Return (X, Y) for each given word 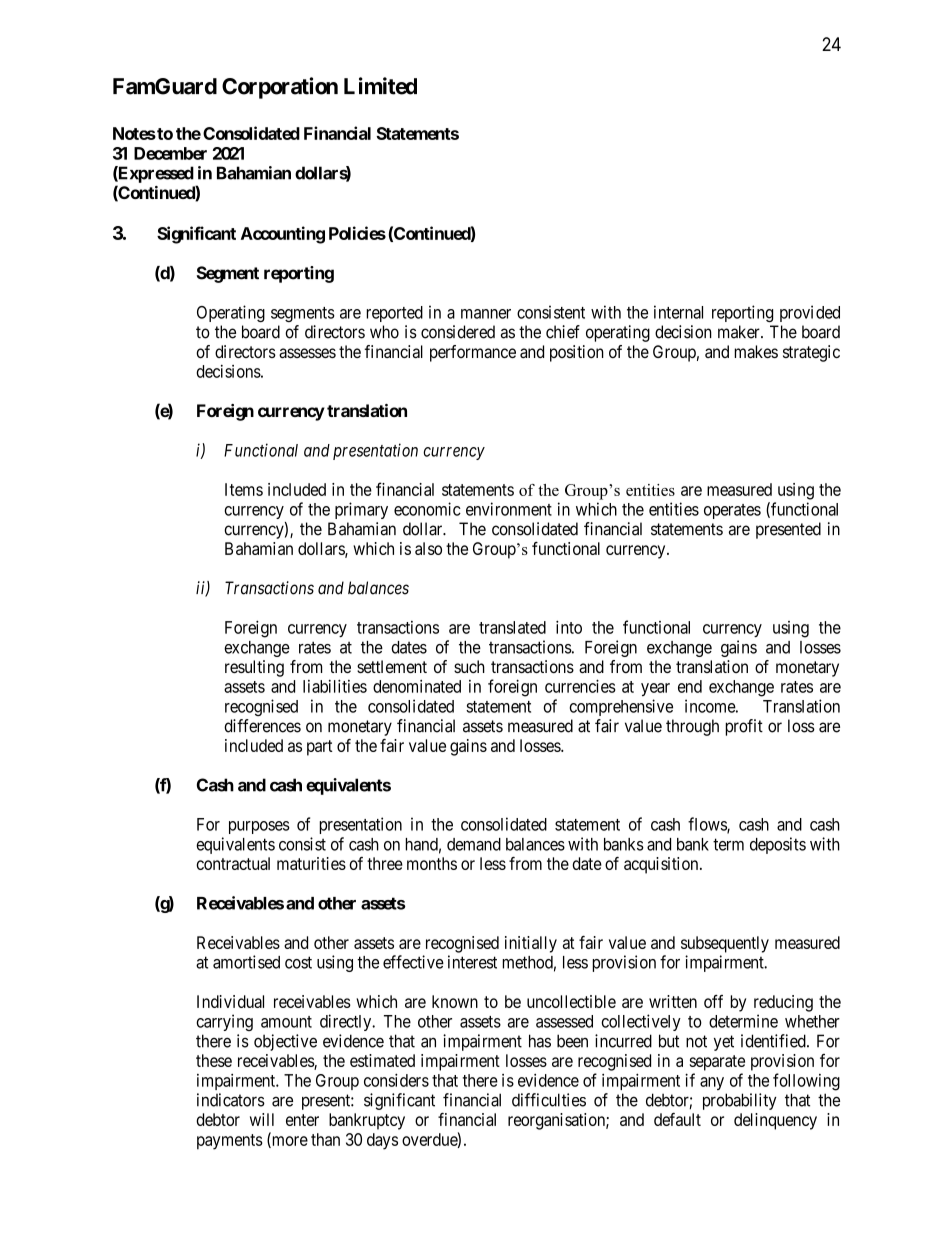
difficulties (549, 1100)
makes (756, 351)
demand (474, 844)
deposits (778, 845)
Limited (380, 86)
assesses (307, 353)
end (690, 686)
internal (678, 312)
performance (473, 353)
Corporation (280, 88)
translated (512, 627)
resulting (254, 668)
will (262, 1119)
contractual (233, 863)
